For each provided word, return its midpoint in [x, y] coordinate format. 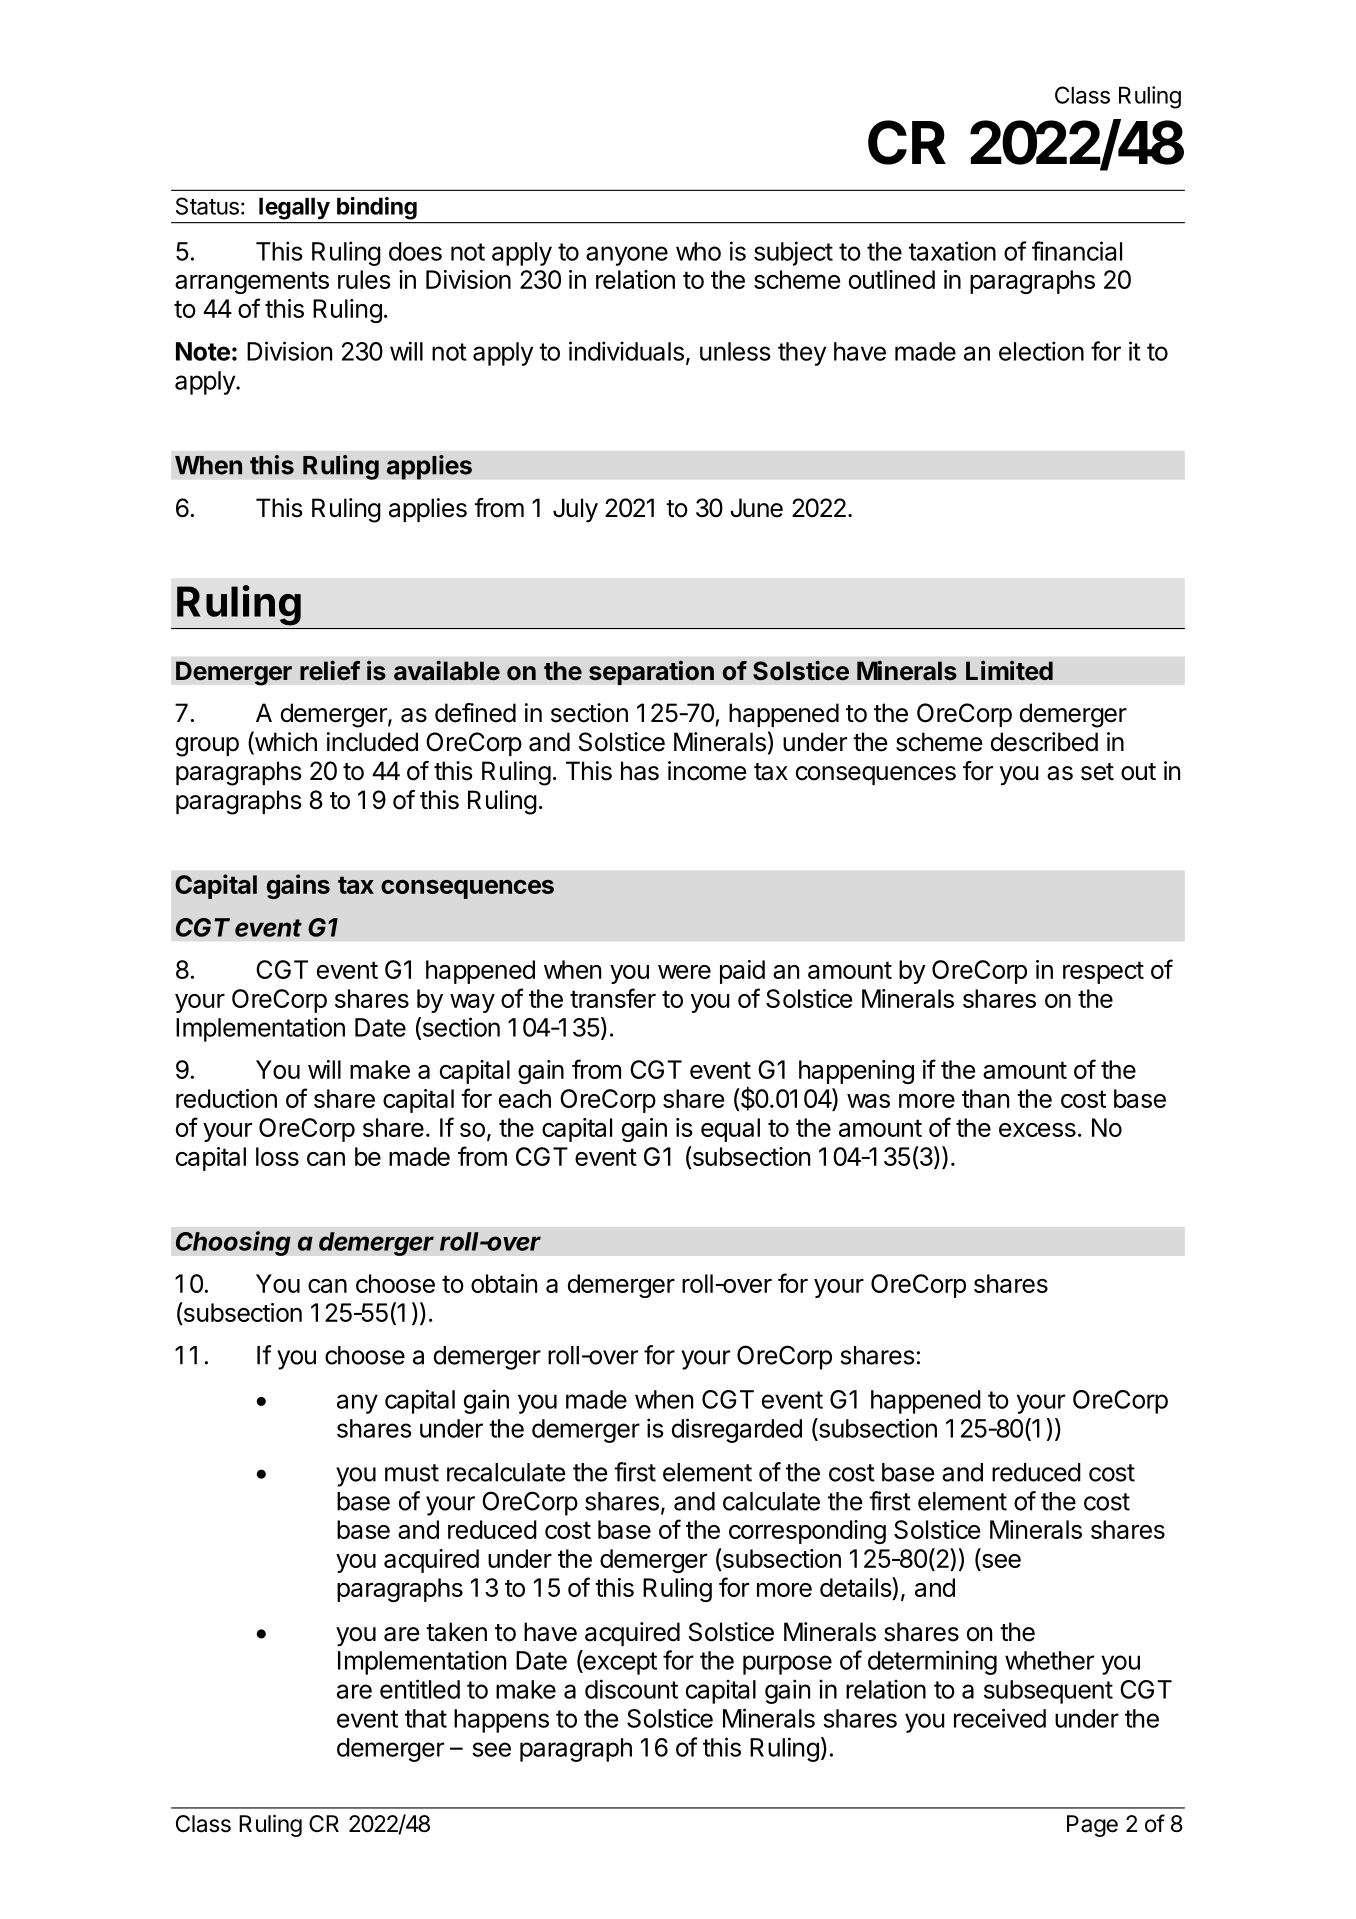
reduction [226, 1098]
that [426, 1718]
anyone [627, 256]
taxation [952, 251]
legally [294, 209]
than [985, 1098]
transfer [613, 998]
